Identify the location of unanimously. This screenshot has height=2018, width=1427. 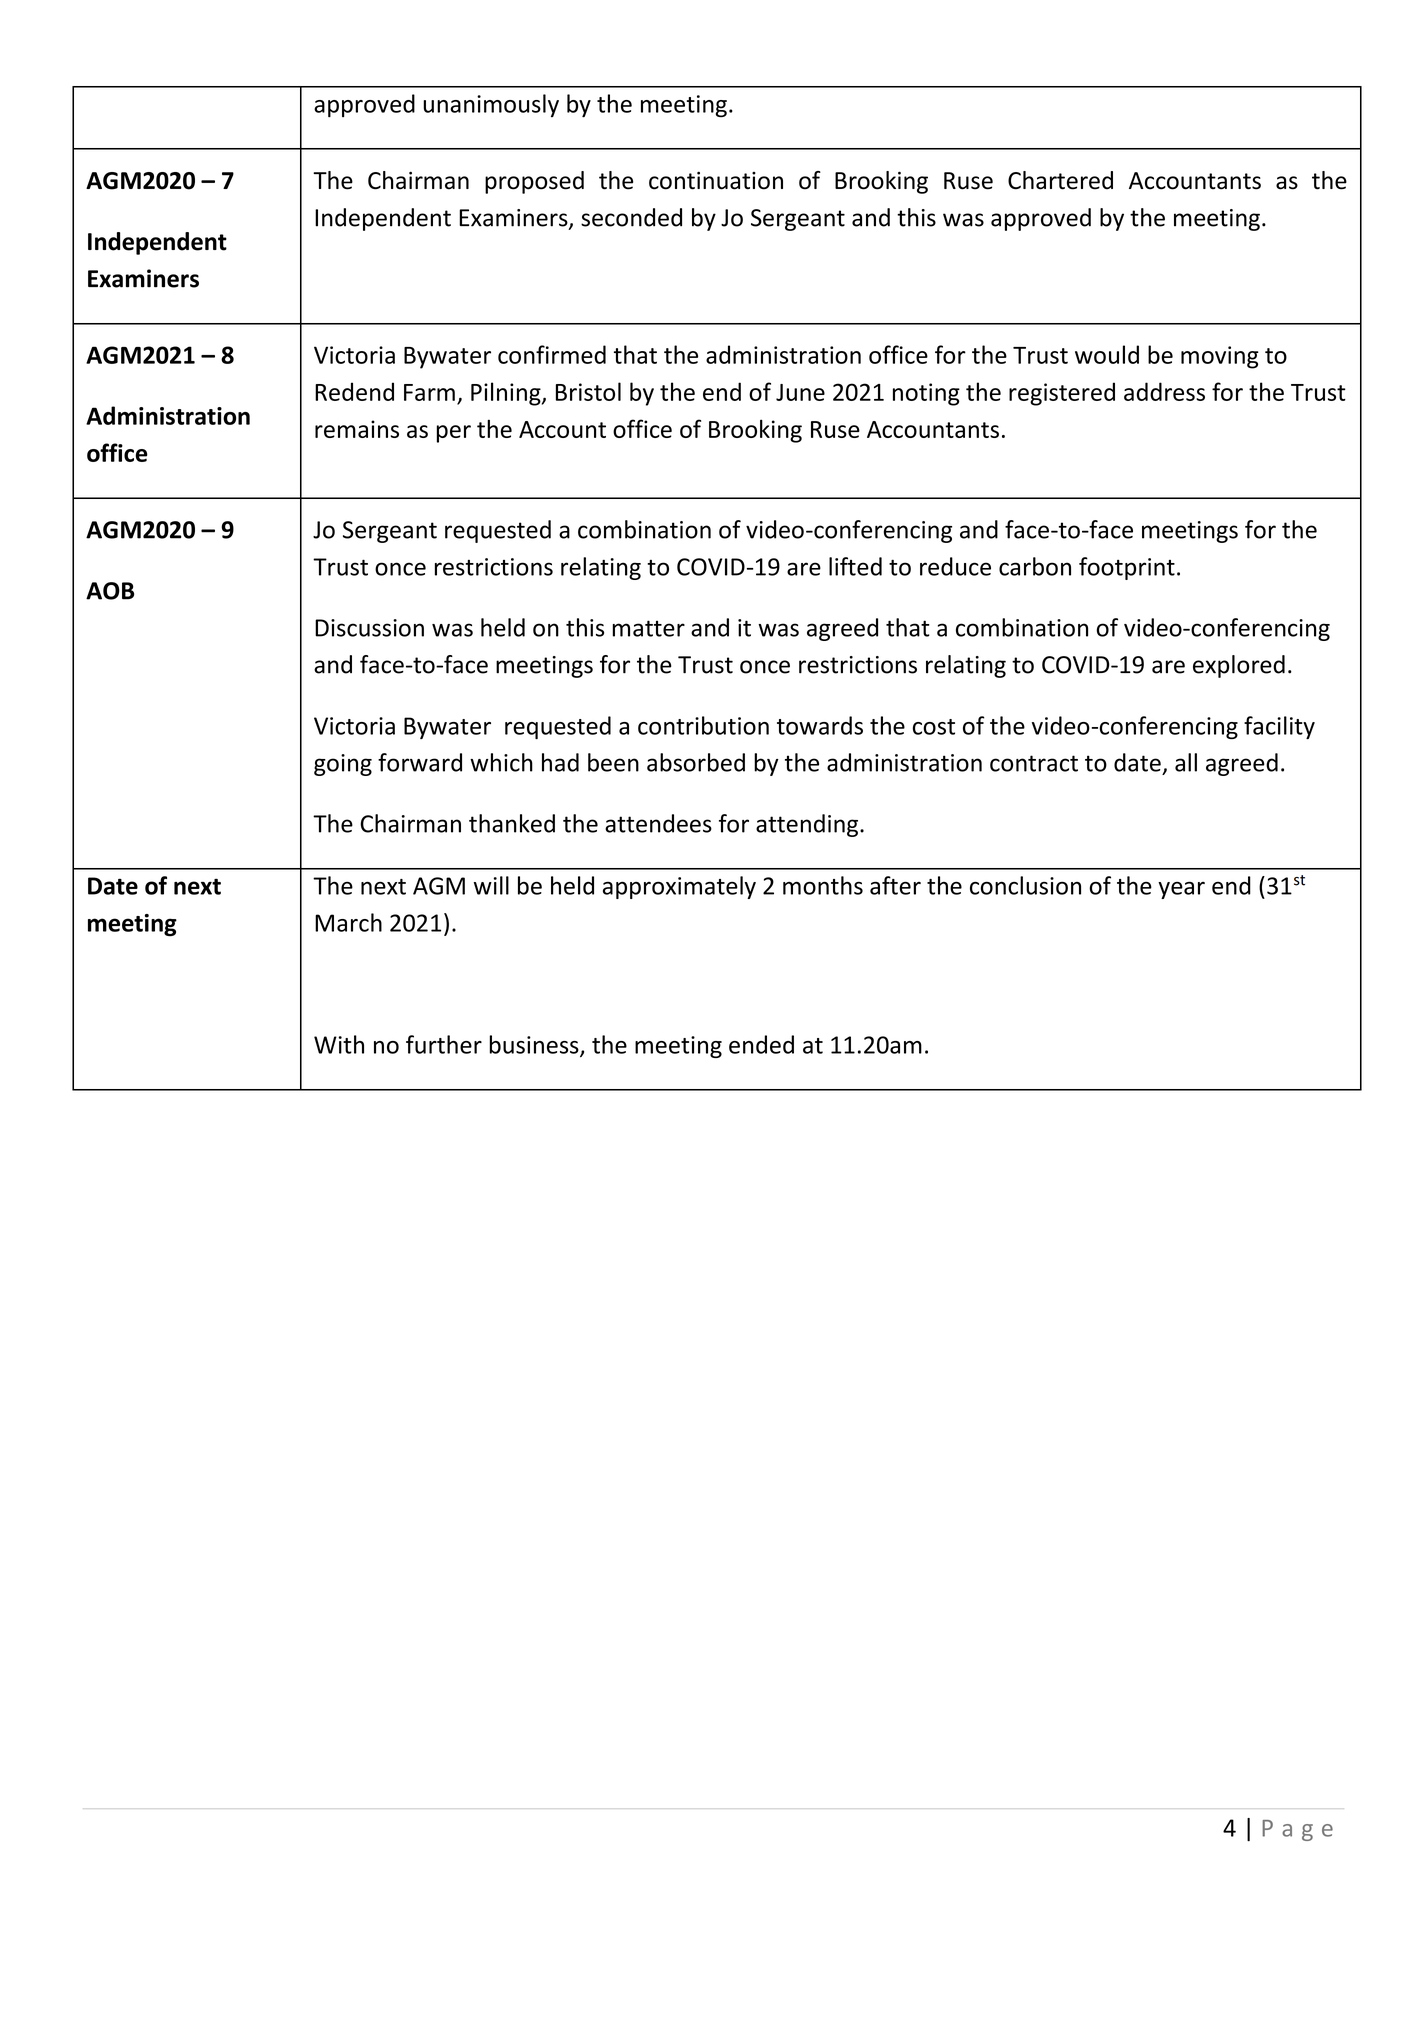
(491, 105).
